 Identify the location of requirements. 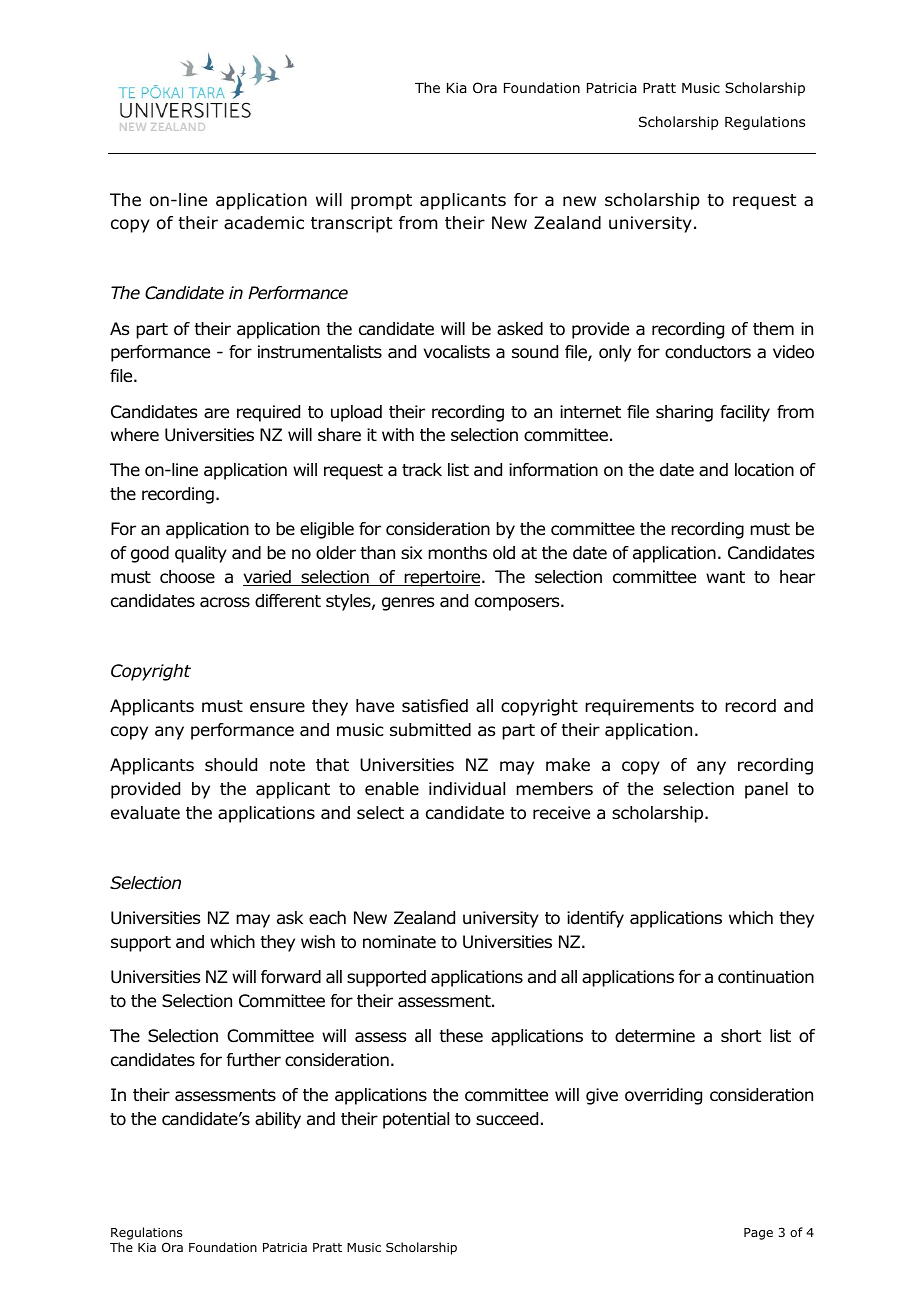
(639, 707).
